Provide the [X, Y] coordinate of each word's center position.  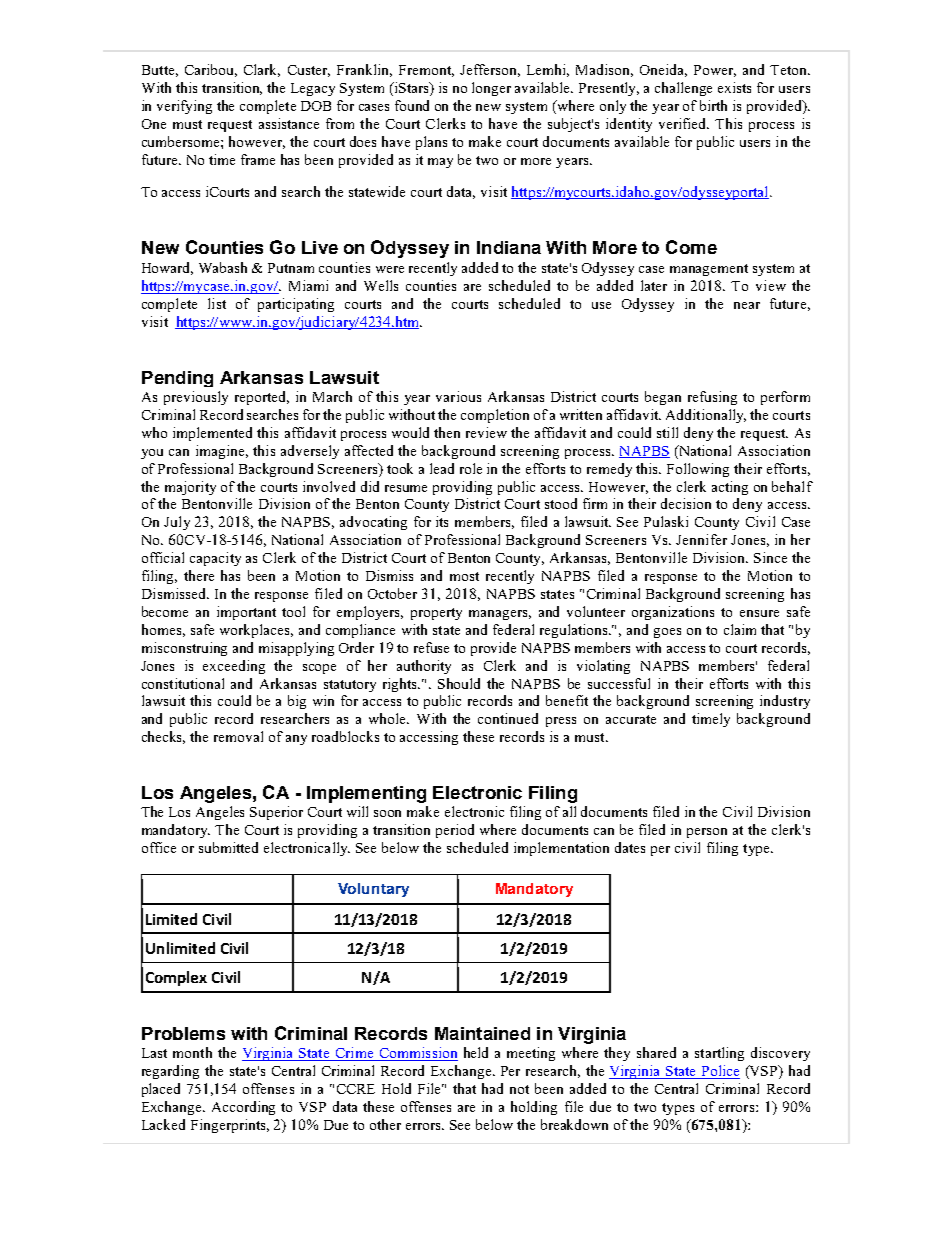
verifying [184, 107]
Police [719, 1072]
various [458, 396]
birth [713, 105]
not [519, 1089]
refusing [712, 398]
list [217, 303]
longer [491, 89]
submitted [228, 847]
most [464, 576]
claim [740, 629]
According [243, 1108]
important [246, 613]
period [455, 831]
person [707, 833]
